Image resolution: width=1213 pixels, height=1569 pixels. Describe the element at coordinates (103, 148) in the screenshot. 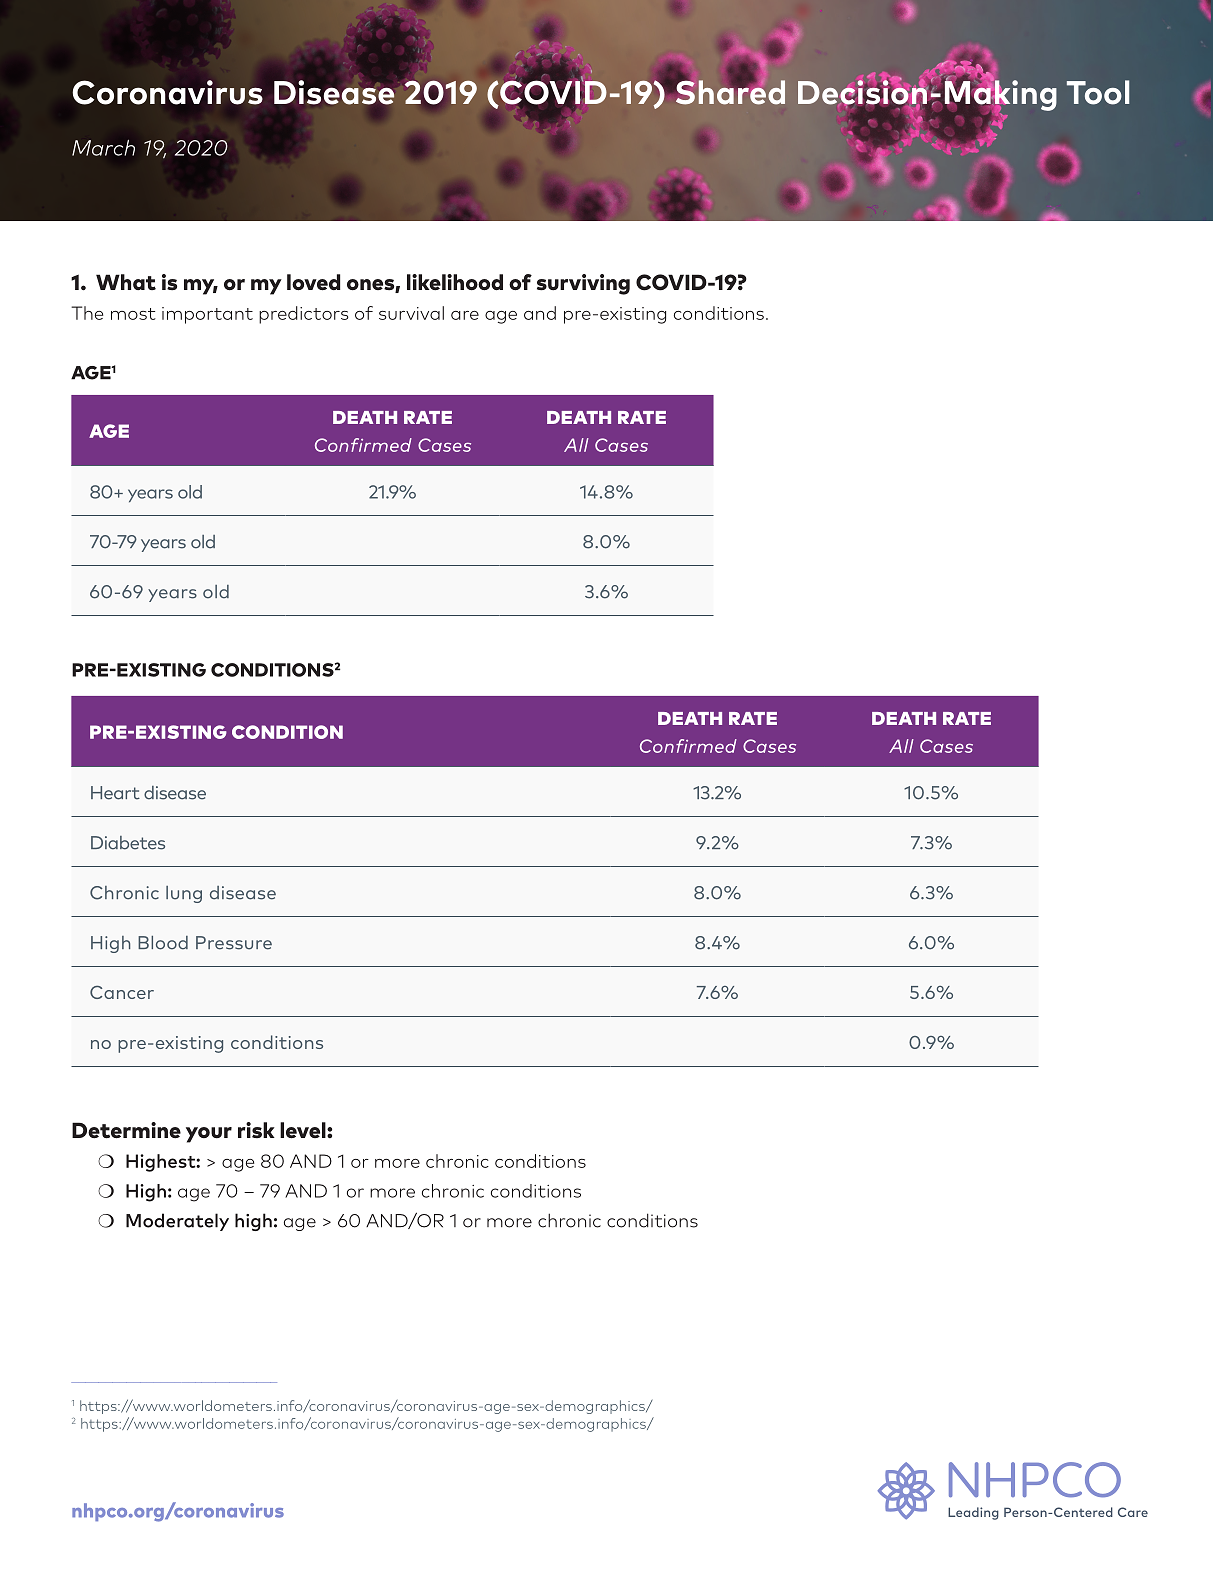

I see `March` at that location.
